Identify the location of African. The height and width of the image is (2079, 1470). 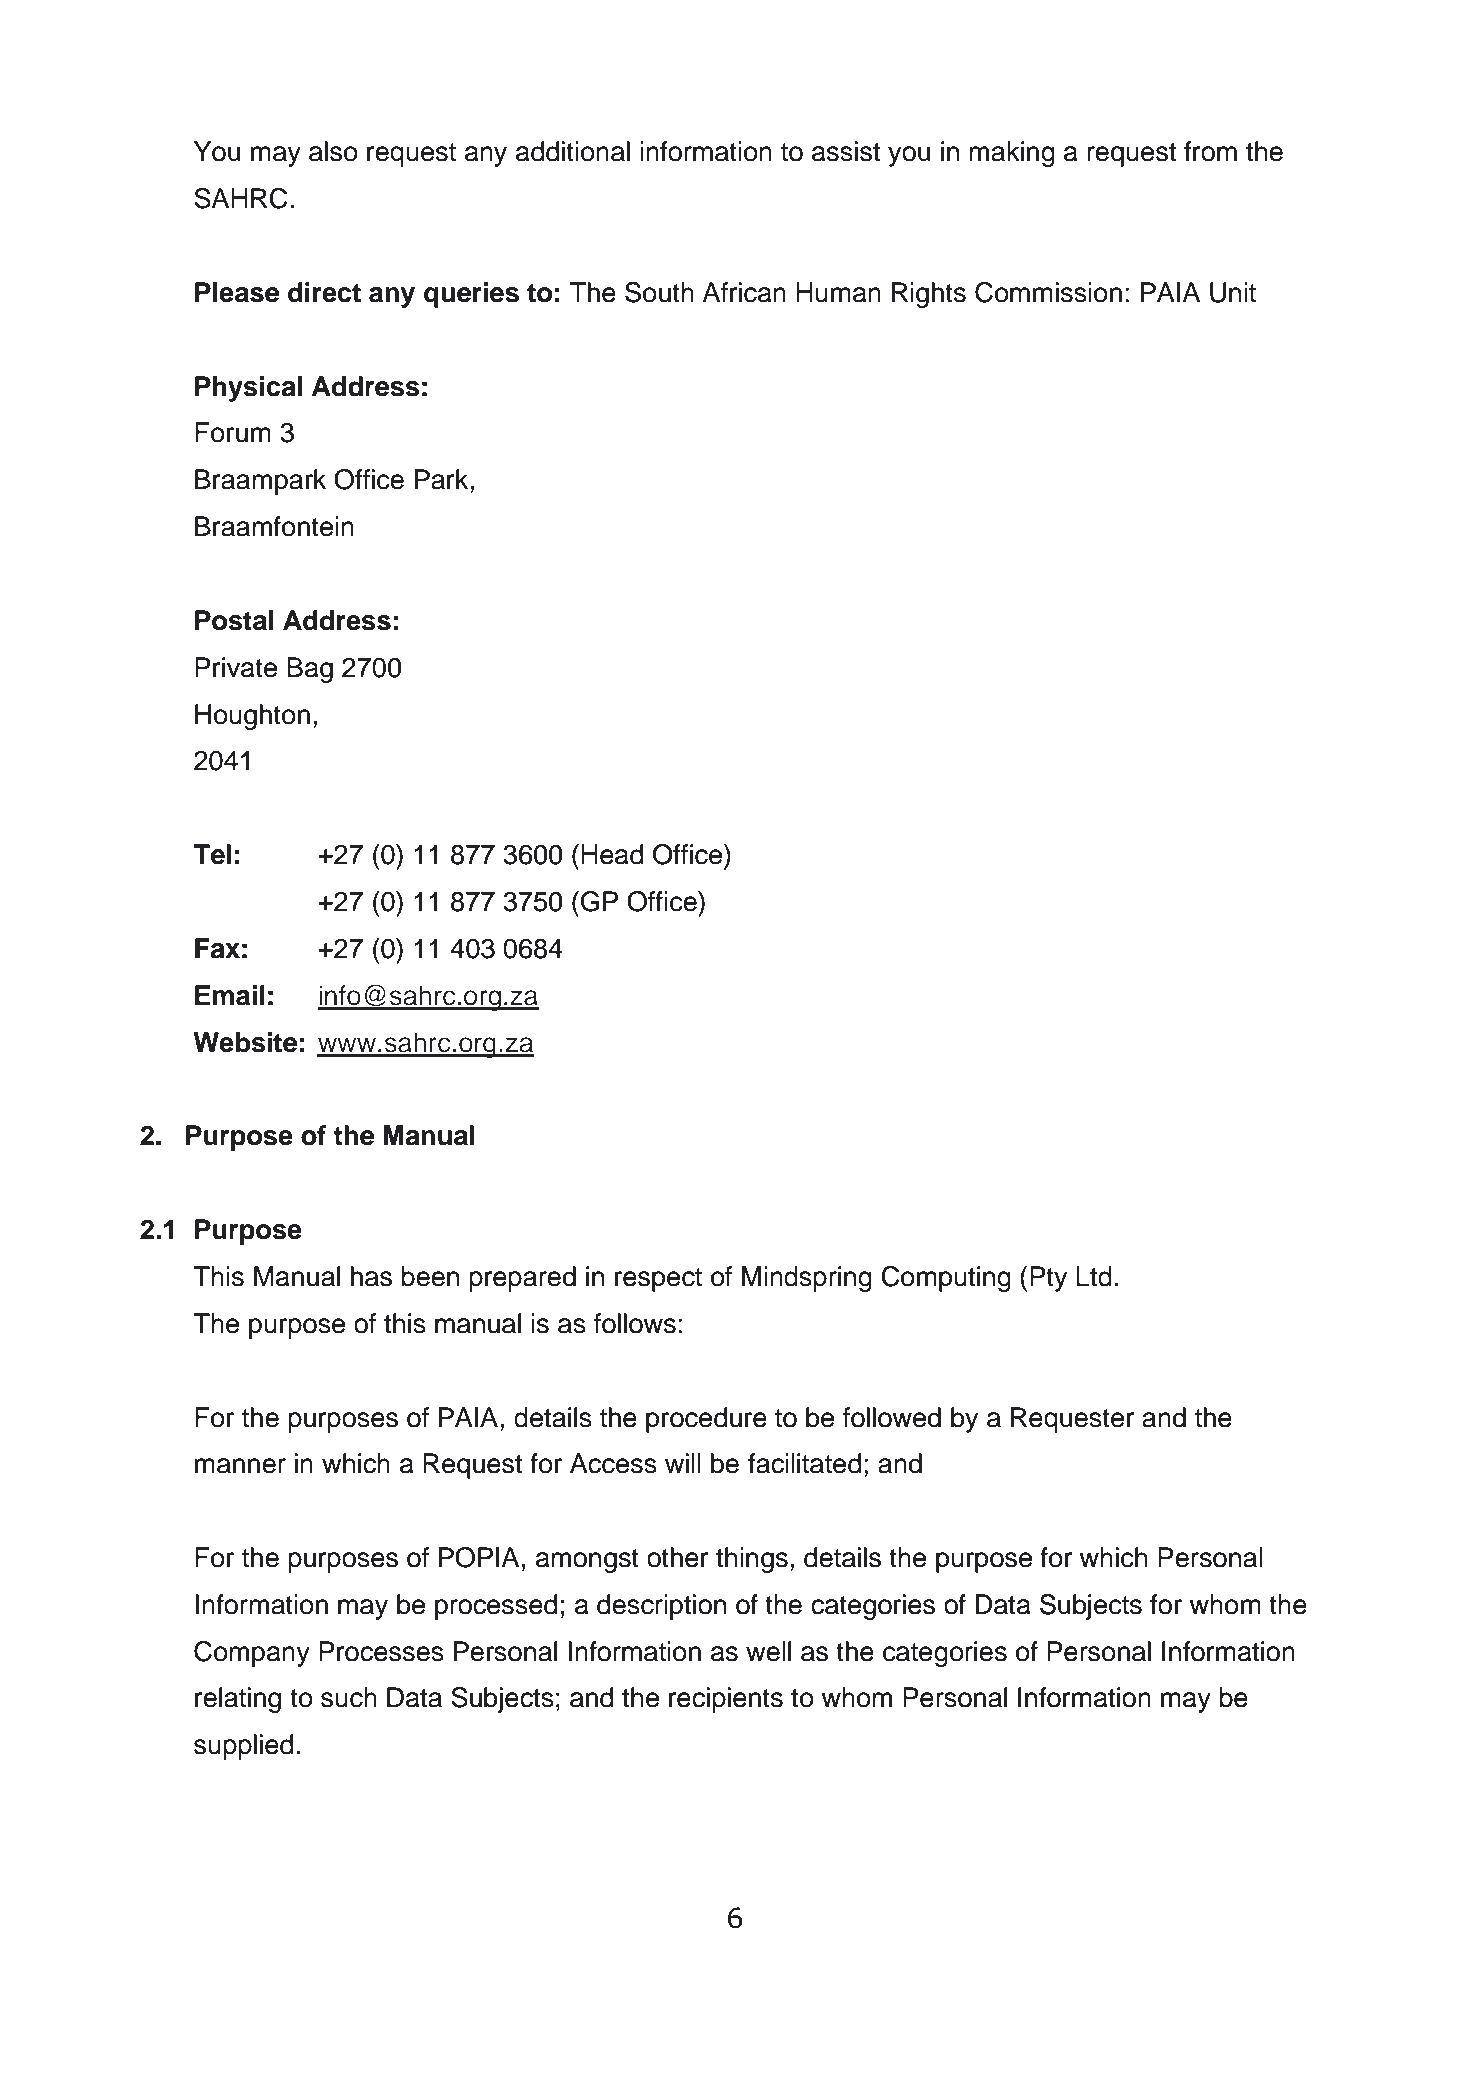
(744, 292).
